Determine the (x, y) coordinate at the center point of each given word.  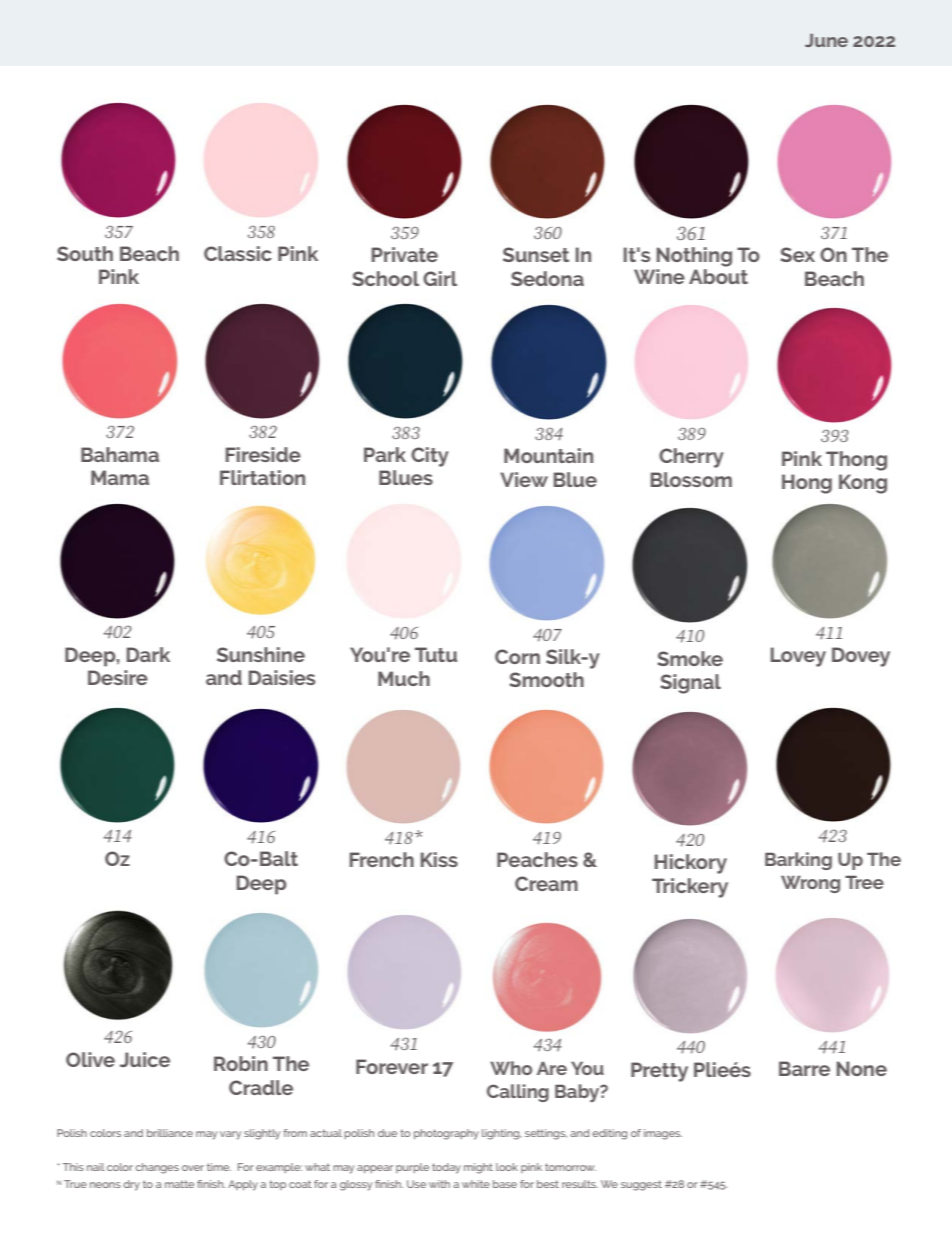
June (826, 40)
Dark (148, 654)
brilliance (170, 1133)
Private (405, 254)
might (478, 1168)
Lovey (798, 657)
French (382, 859)
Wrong (810, 884)
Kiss (439, 859)
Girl (440, 278)
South (85, 253)
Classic (238, 253)
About (718, 275)
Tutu (436, 654)
